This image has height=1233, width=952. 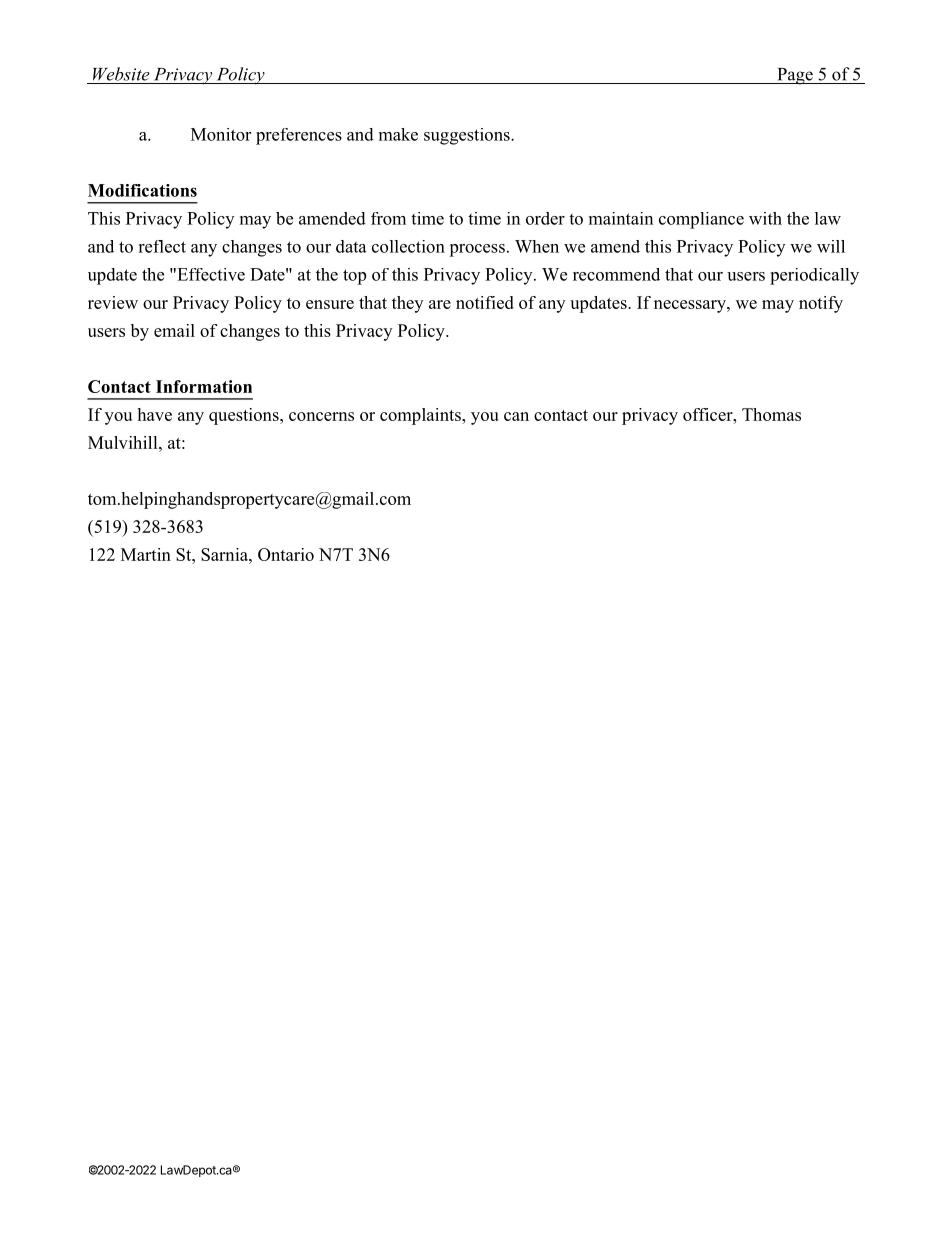 What do you see at coordinates (468, 136) in the image?
I see `suggestions` at bounding box center [468, 136].
